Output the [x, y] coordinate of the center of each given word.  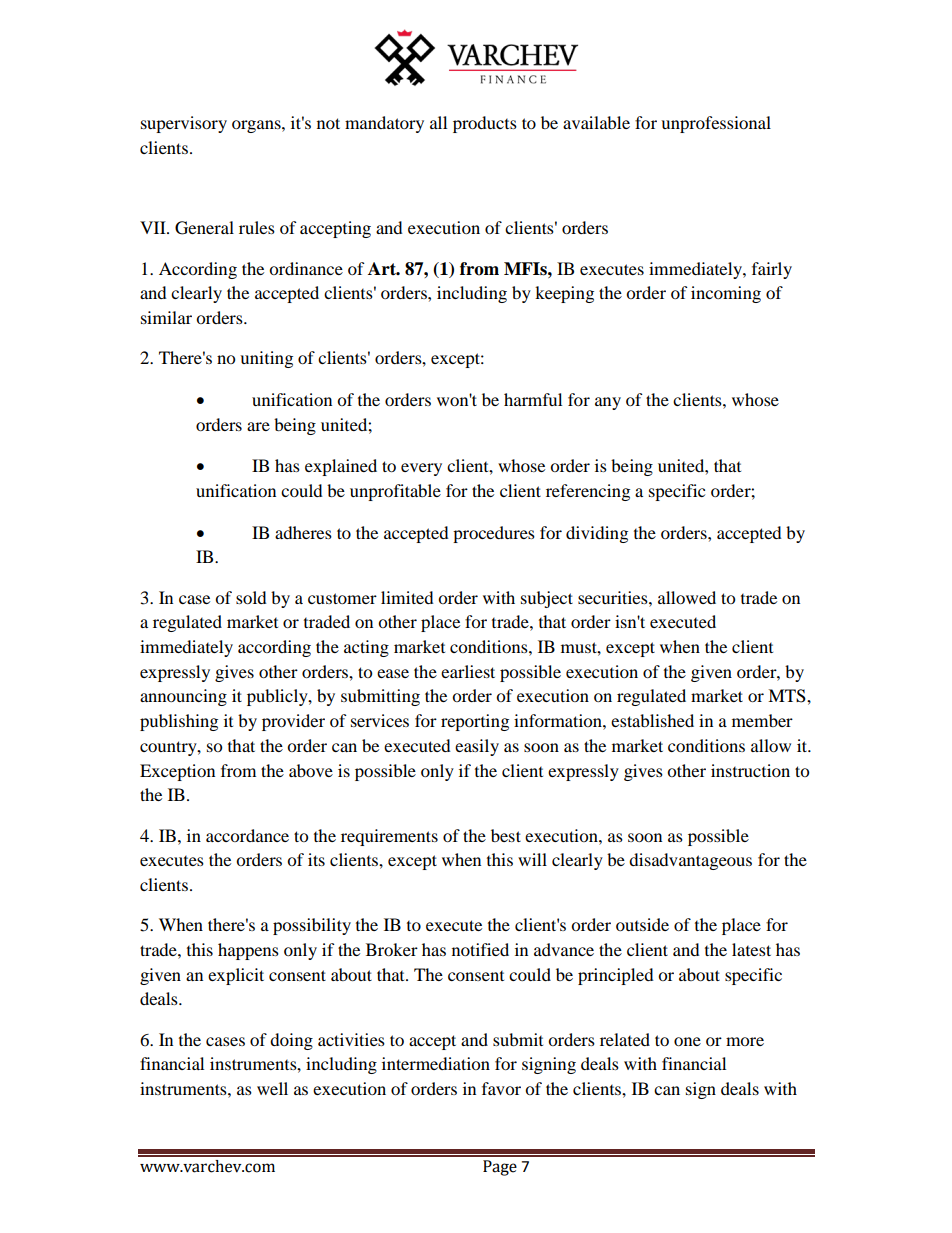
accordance [247, 835]
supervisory [184, 124]
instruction [750, 770]
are [258, 426]
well [272, 1088]
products [485, 124]
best [506, 835]
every [421, 469]
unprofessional [716, 124]
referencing [588, 492]
